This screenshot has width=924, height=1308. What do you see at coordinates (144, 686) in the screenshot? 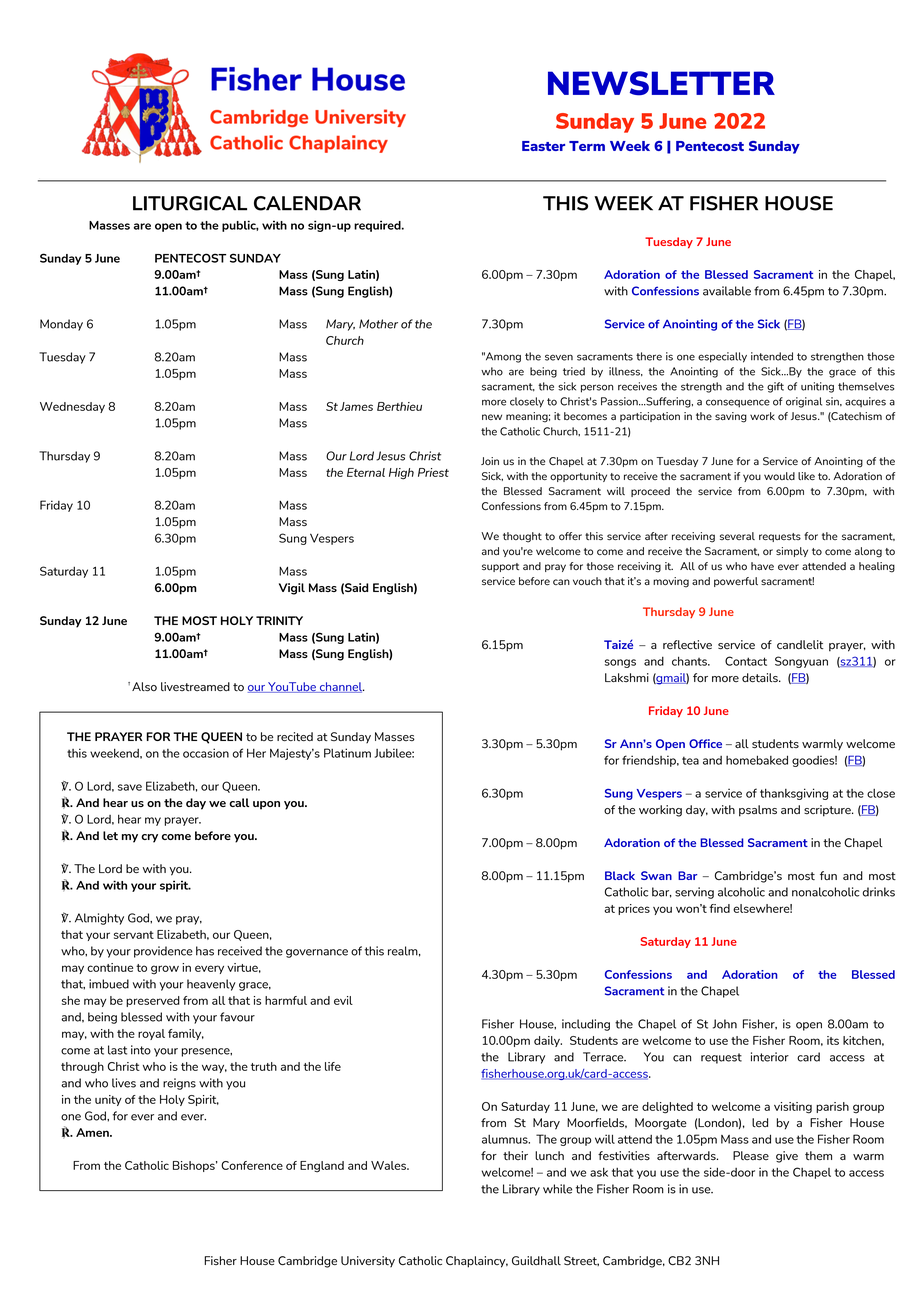
I see `Also` at bounding box center [144, 686].
